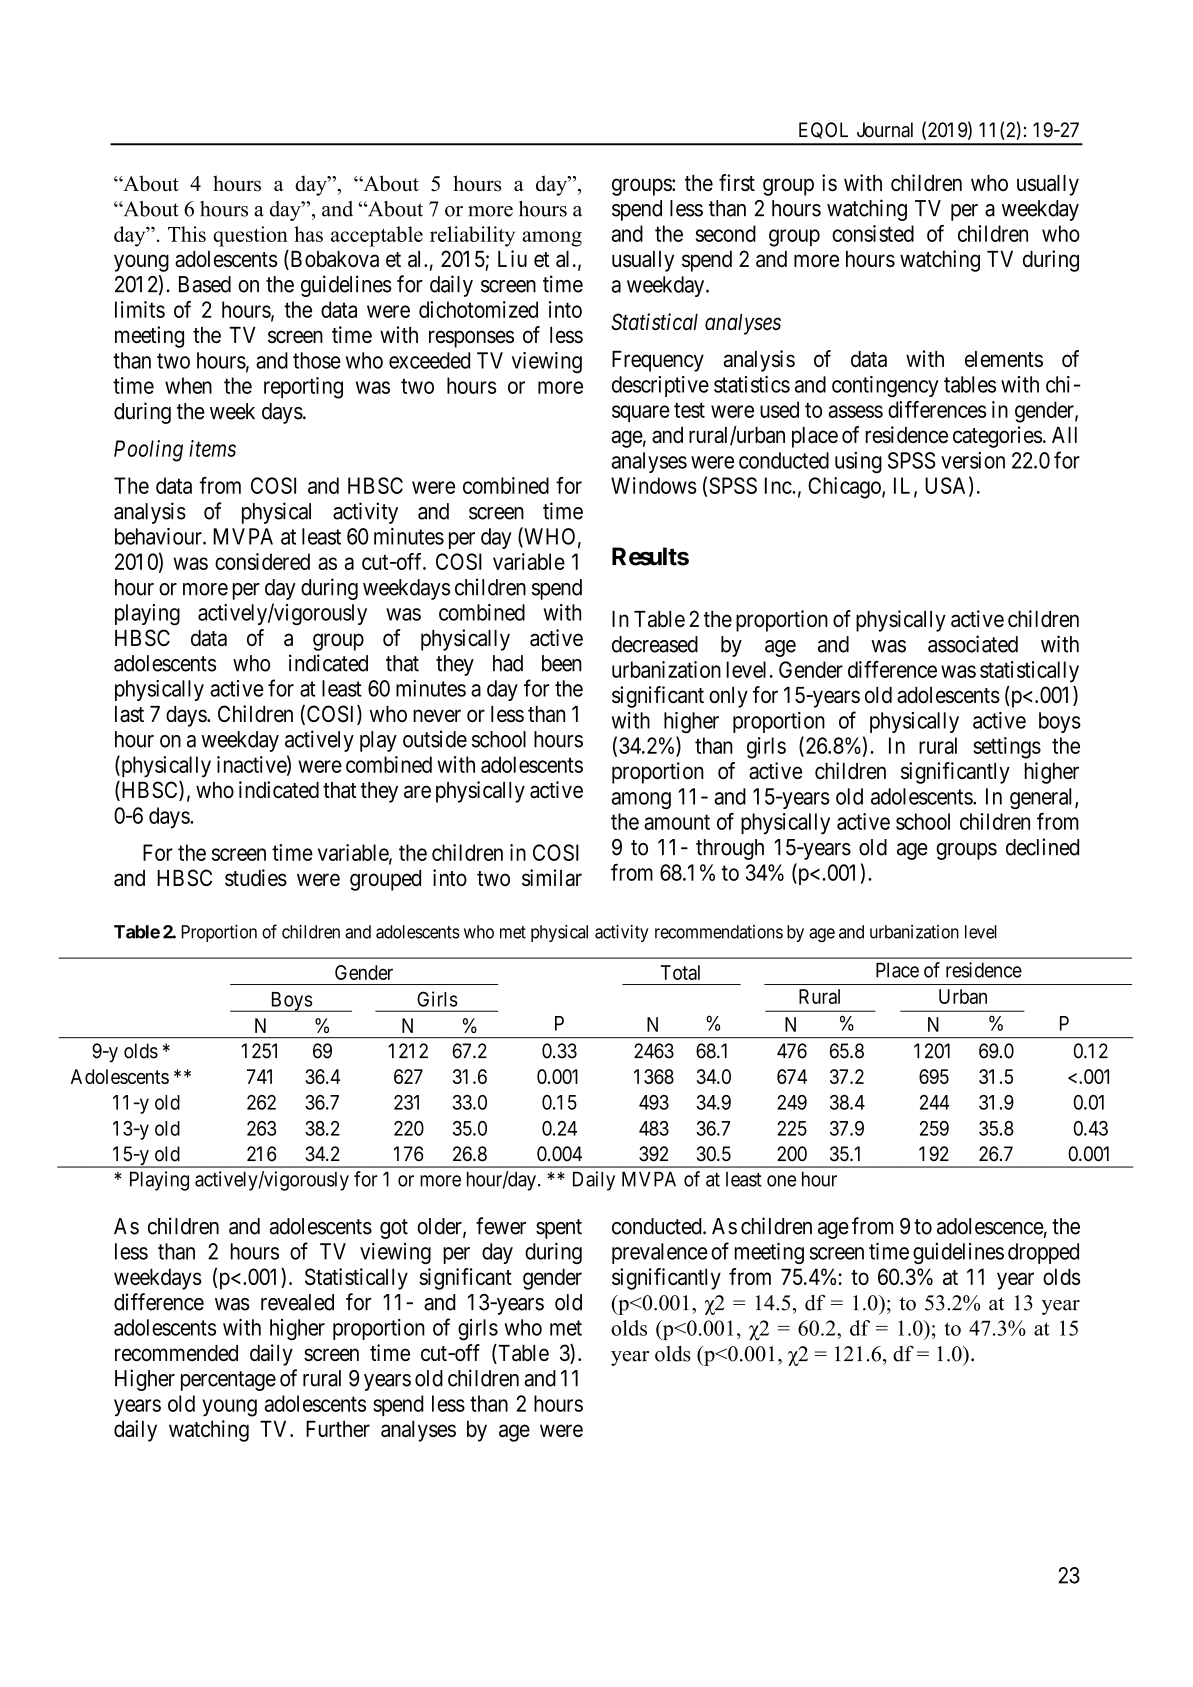 Image resolution: width=1193 pixels, height=1687 pixels. What do you see at coordinates (1042, 847) in the document?
I see `declined` at bounding box center [1042, 847].
